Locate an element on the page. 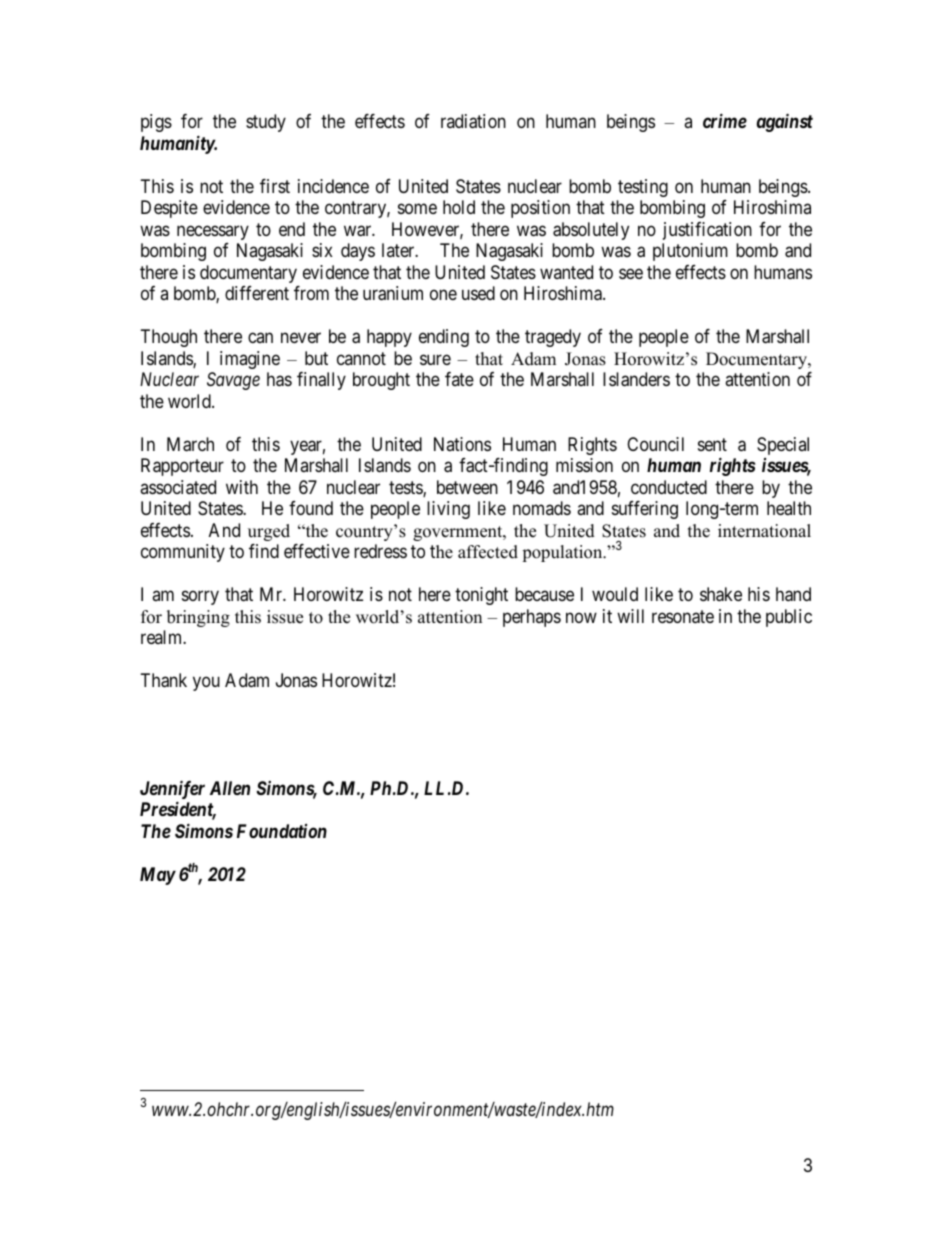  crime is located at coordinates (725, 121).
